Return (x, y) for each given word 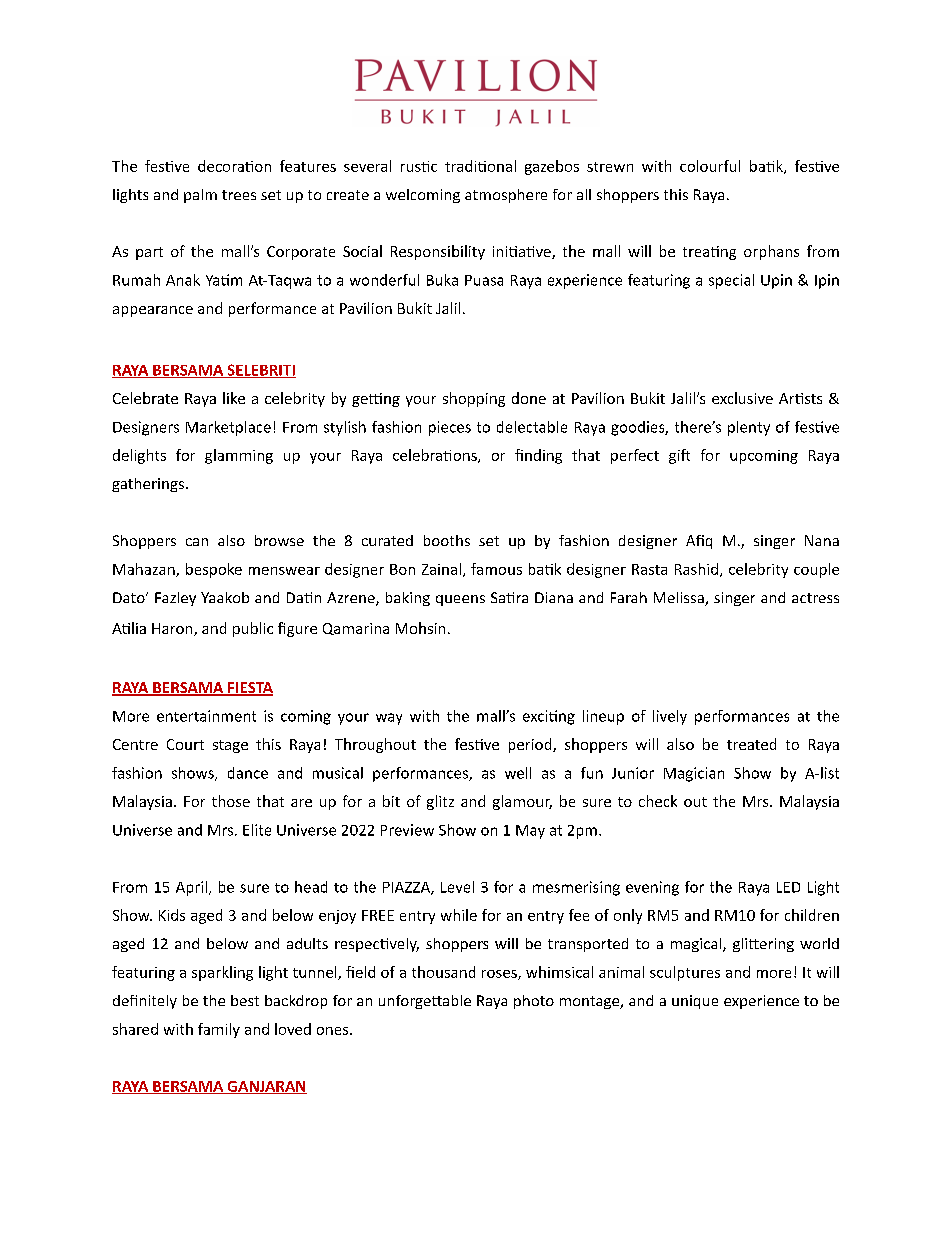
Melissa (680, 599)
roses (500, 975)
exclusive (742, 398)
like (234, 398)
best (245, 1000)
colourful (710, 166)
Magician (694, 774)
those (231, 801)
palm (200, 196)
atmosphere (506, 196)
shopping (474, 399)
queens (460, 600)
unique (695, 1002)
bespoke (214, 570)
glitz (440, 802)
